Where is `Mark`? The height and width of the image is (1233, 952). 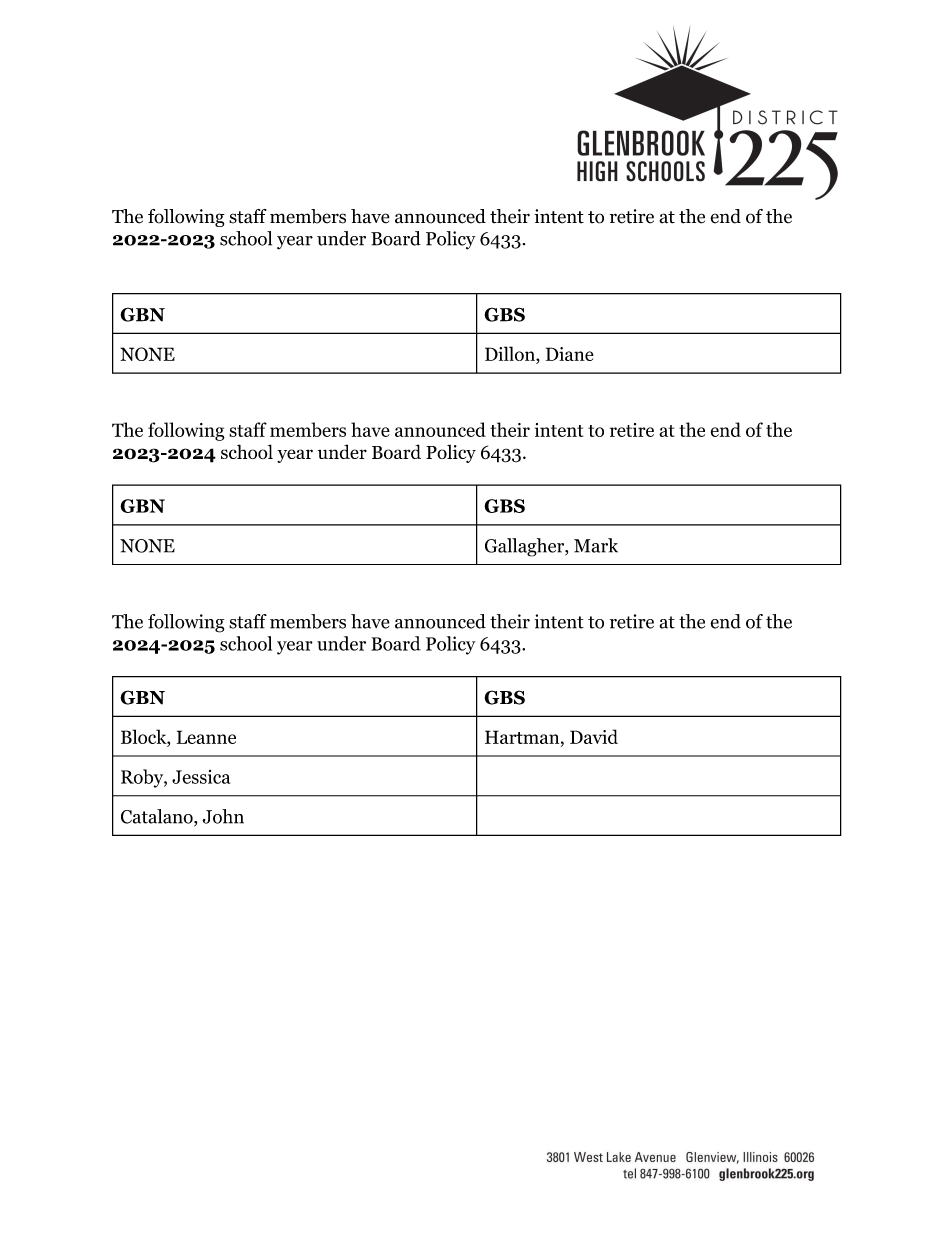 Mark is located at coordinates (596, 545).
